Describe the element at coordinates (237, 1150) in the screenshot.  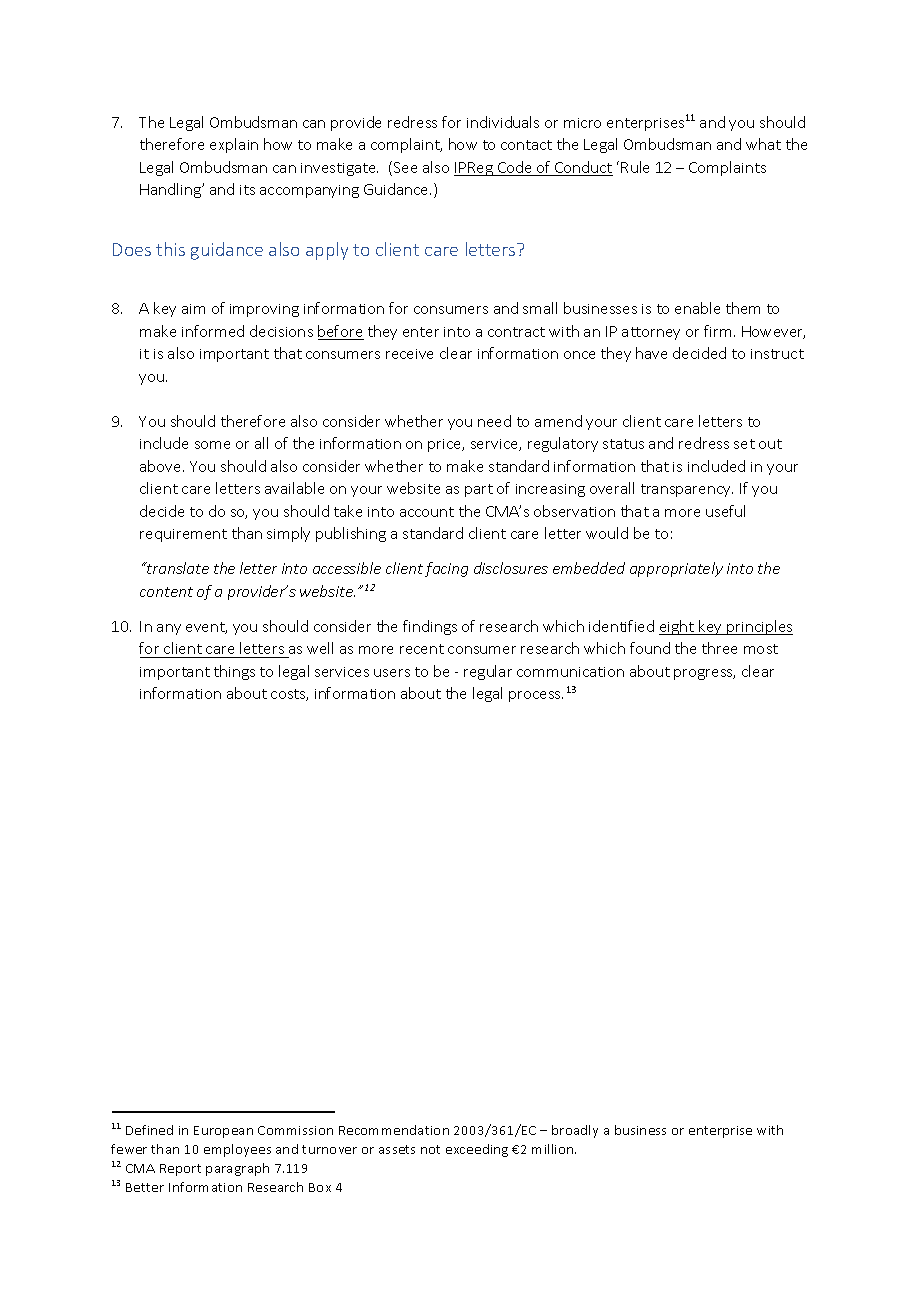
I see `employees` at that location.
